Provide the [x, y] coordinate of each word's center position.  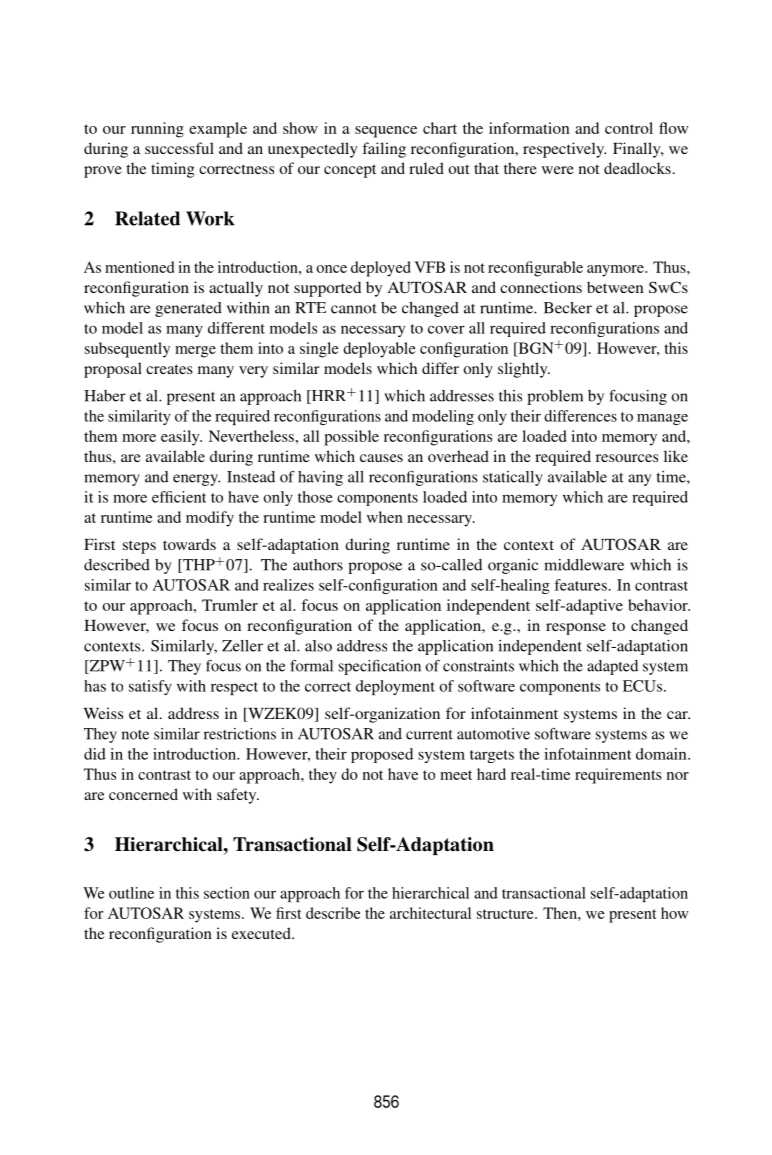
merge [195, 352]
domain [662, 754]
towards [189, 544]
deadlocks [637, 168]
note [135, 735]
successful [179, 148]
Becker [568, 308]
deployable [379, 350]
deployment [395, 687]
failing [384, 150]
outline [131, 893]
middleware [584, 565]
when [385, 517]
